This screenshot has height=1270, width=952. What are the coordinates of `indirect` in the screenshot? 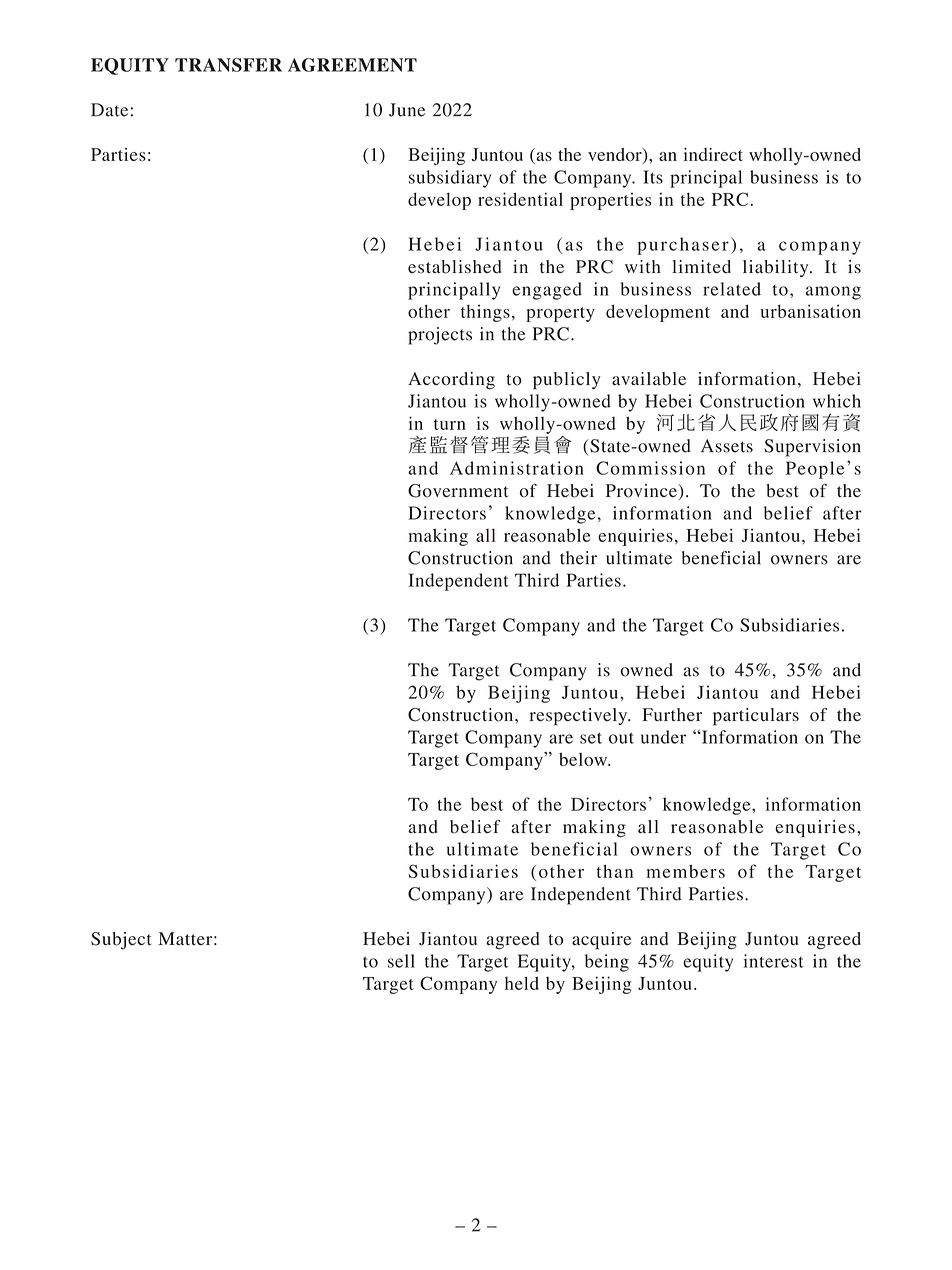 It's located at (713, 154).
